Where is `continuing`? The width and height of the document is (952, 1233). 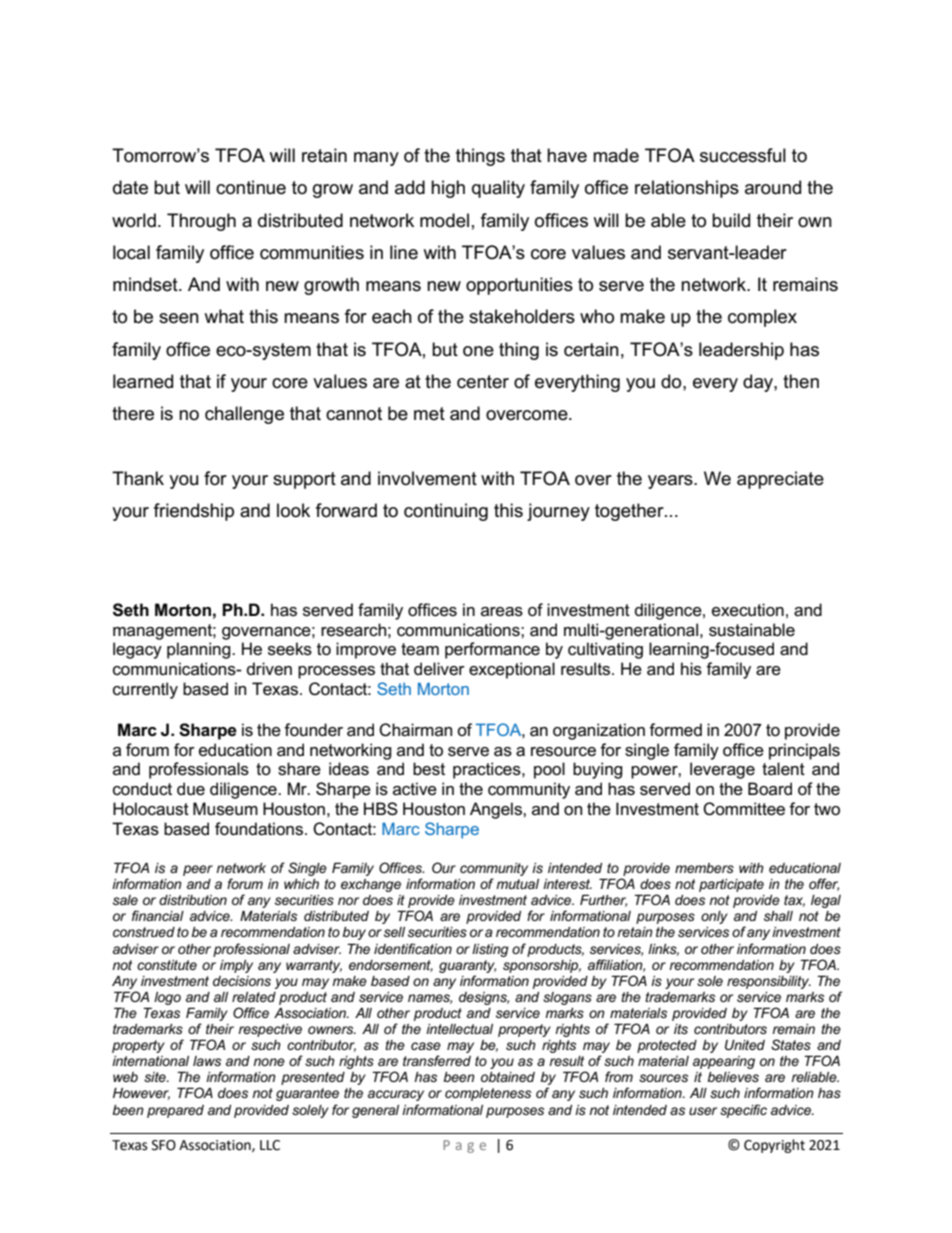 continuing is located at coordinates (446, 512).
